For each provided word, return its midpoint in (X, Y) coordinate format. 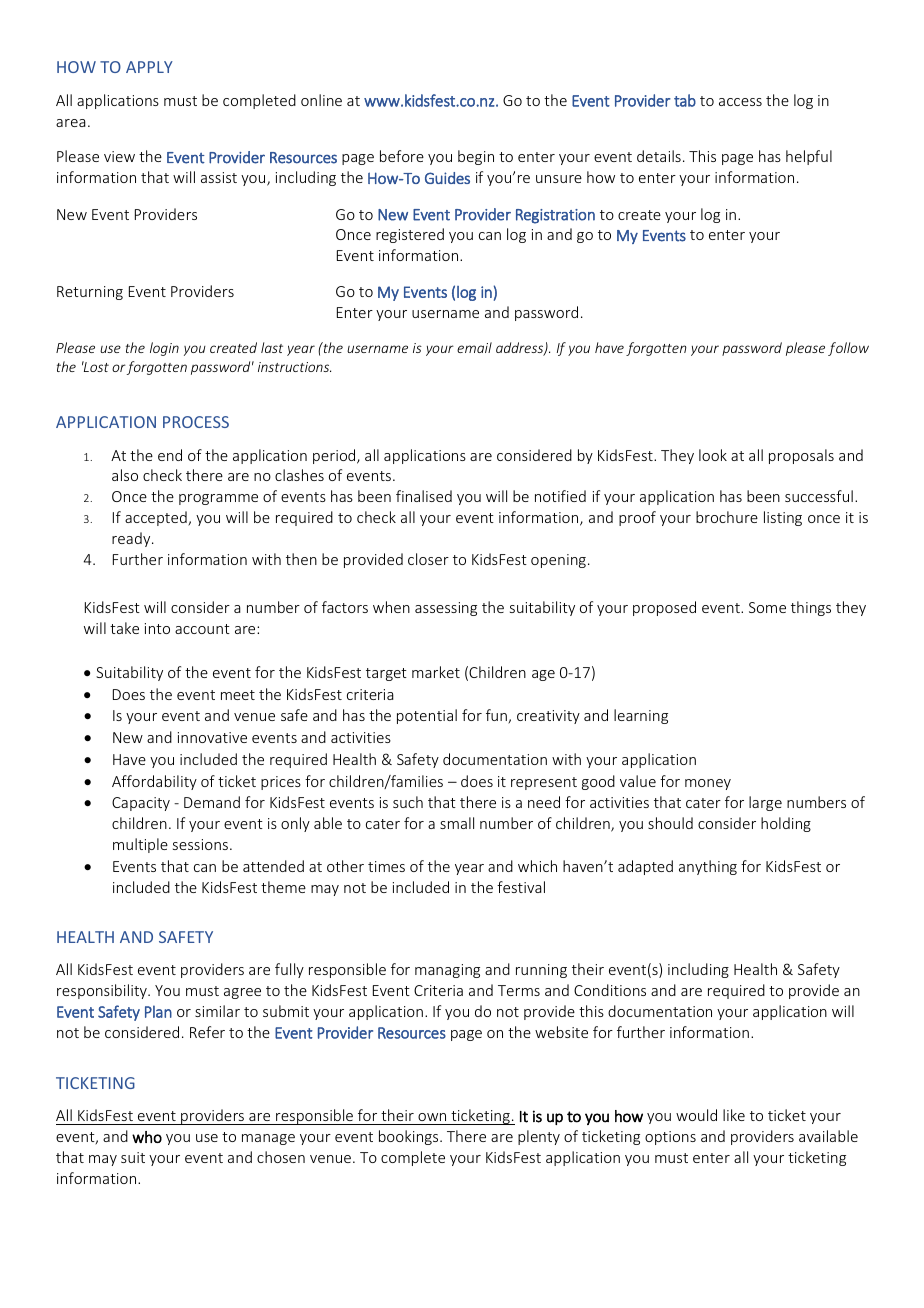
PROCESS (196, 422)
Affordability (154, 782)
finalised (424, 496)
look (713, 455)
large (765, 803)
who (147, 1137)
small (457, 823)
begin (476, 157)
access (740, 102)
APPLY (149, 67)
